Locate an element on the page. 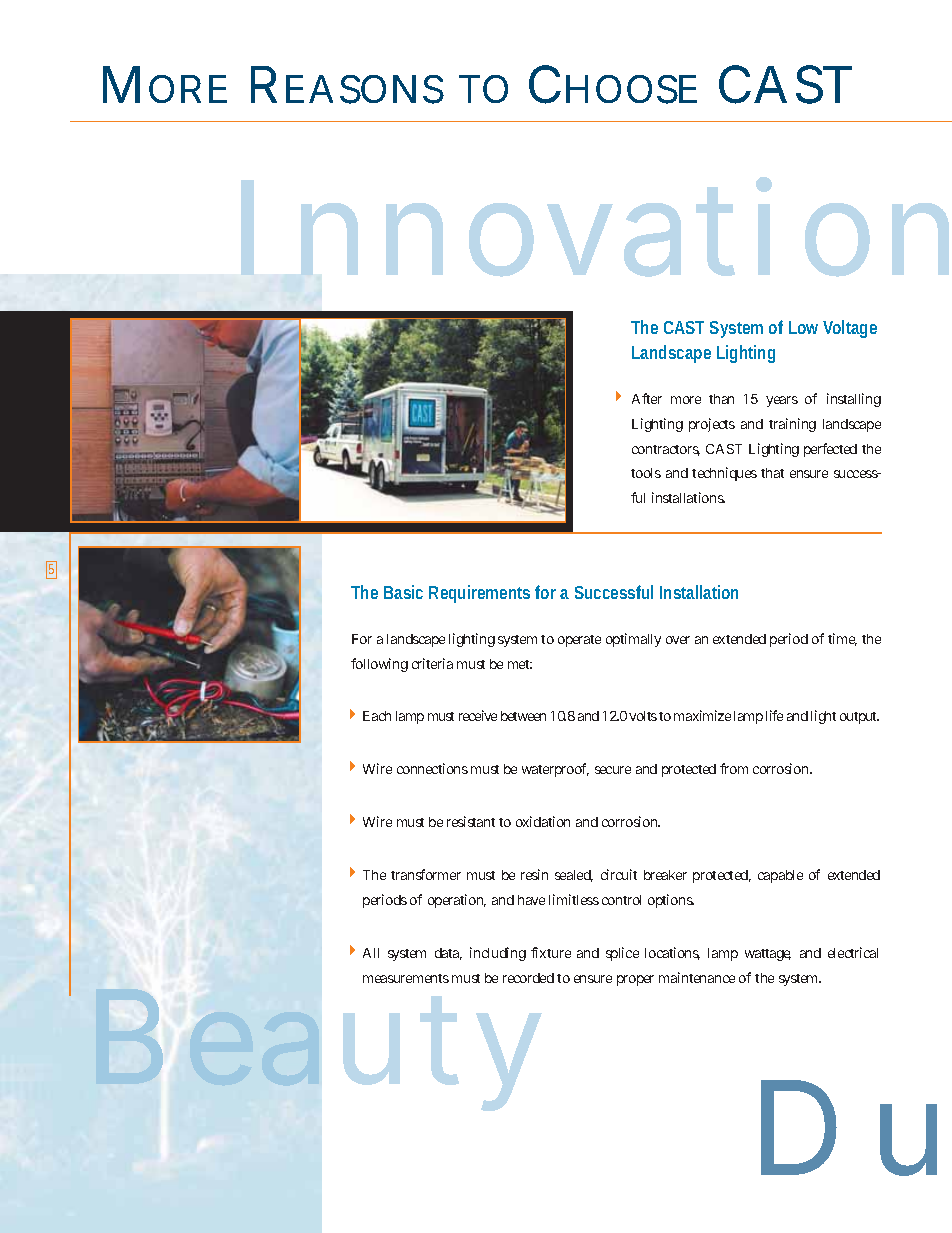 Image resolution: width=952 pixels, height=1233 pixels. connections is located at coordinates (432, 768).
